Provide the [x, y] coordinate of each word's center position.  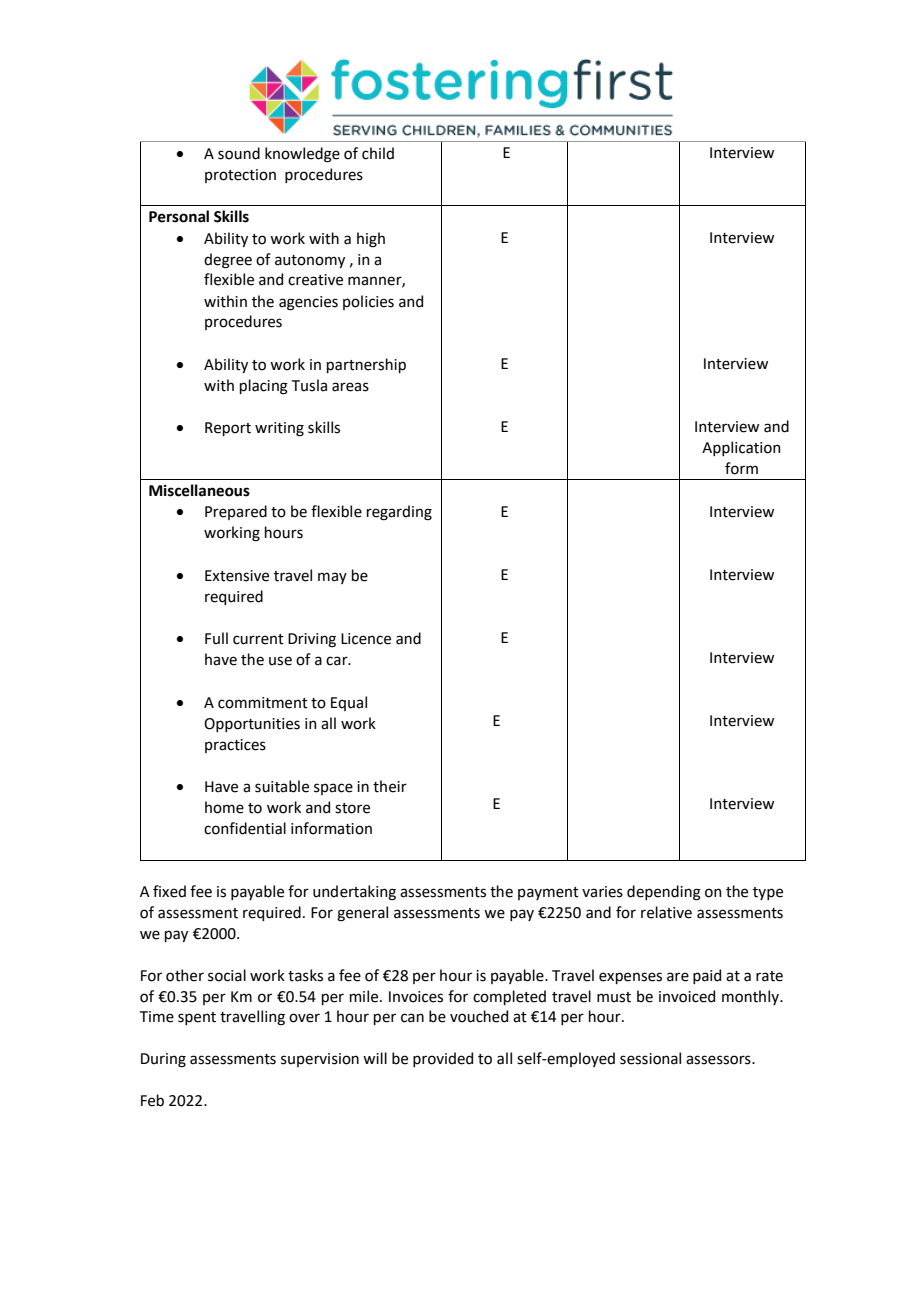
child [378, 153]
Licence [366, 639]
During [163, 1060]
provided [443, 1059]
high [371, 240]
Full [216, 638]
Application [741, 448]
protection [240, 176]
